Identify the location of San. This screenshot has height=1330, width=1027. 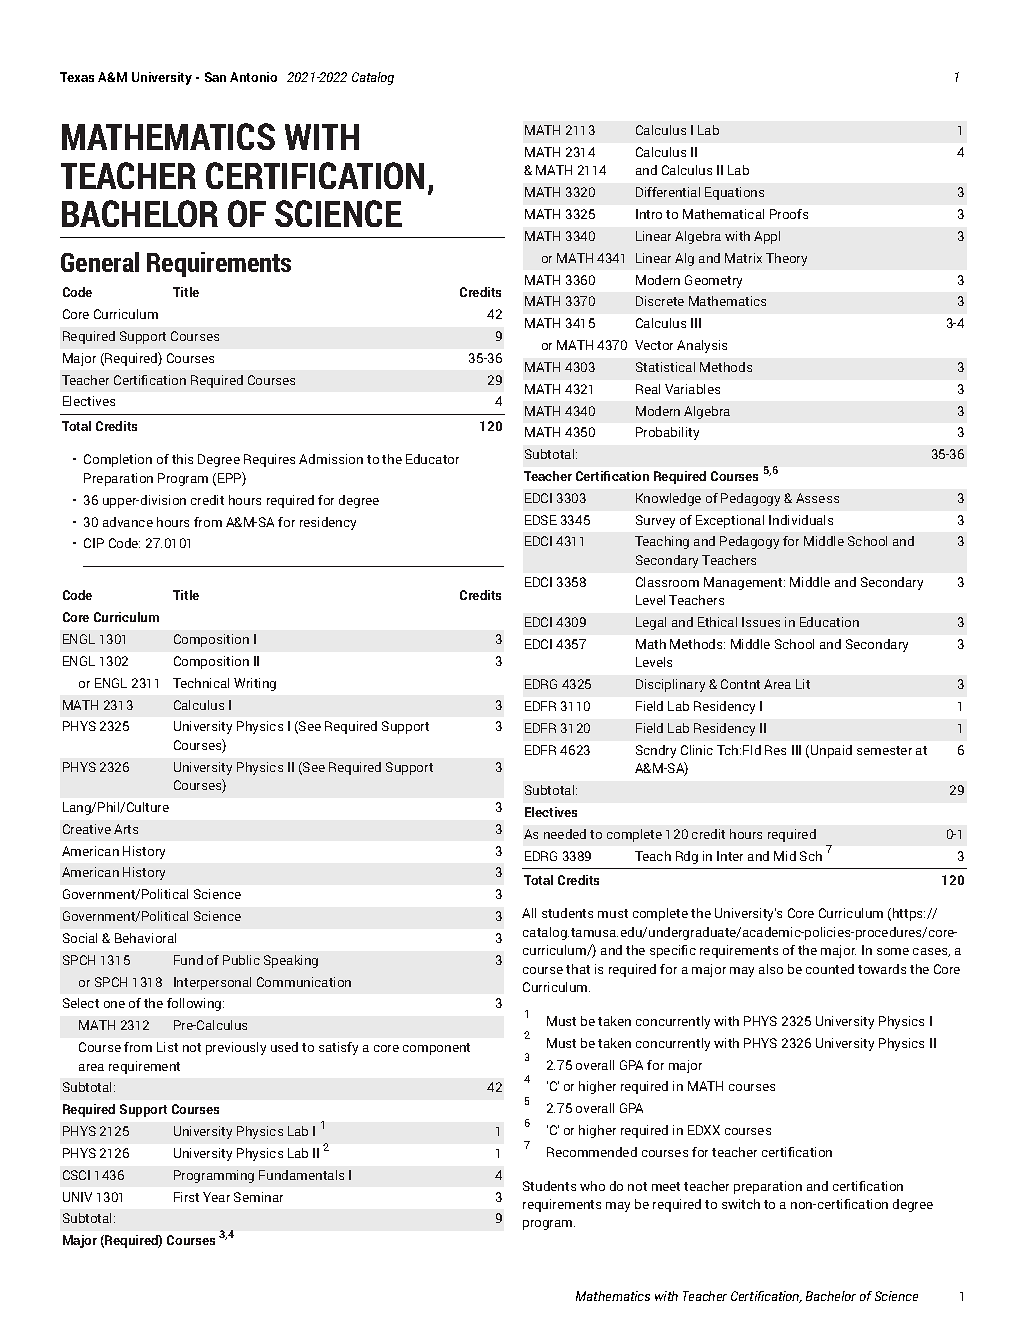
(215, 77).
